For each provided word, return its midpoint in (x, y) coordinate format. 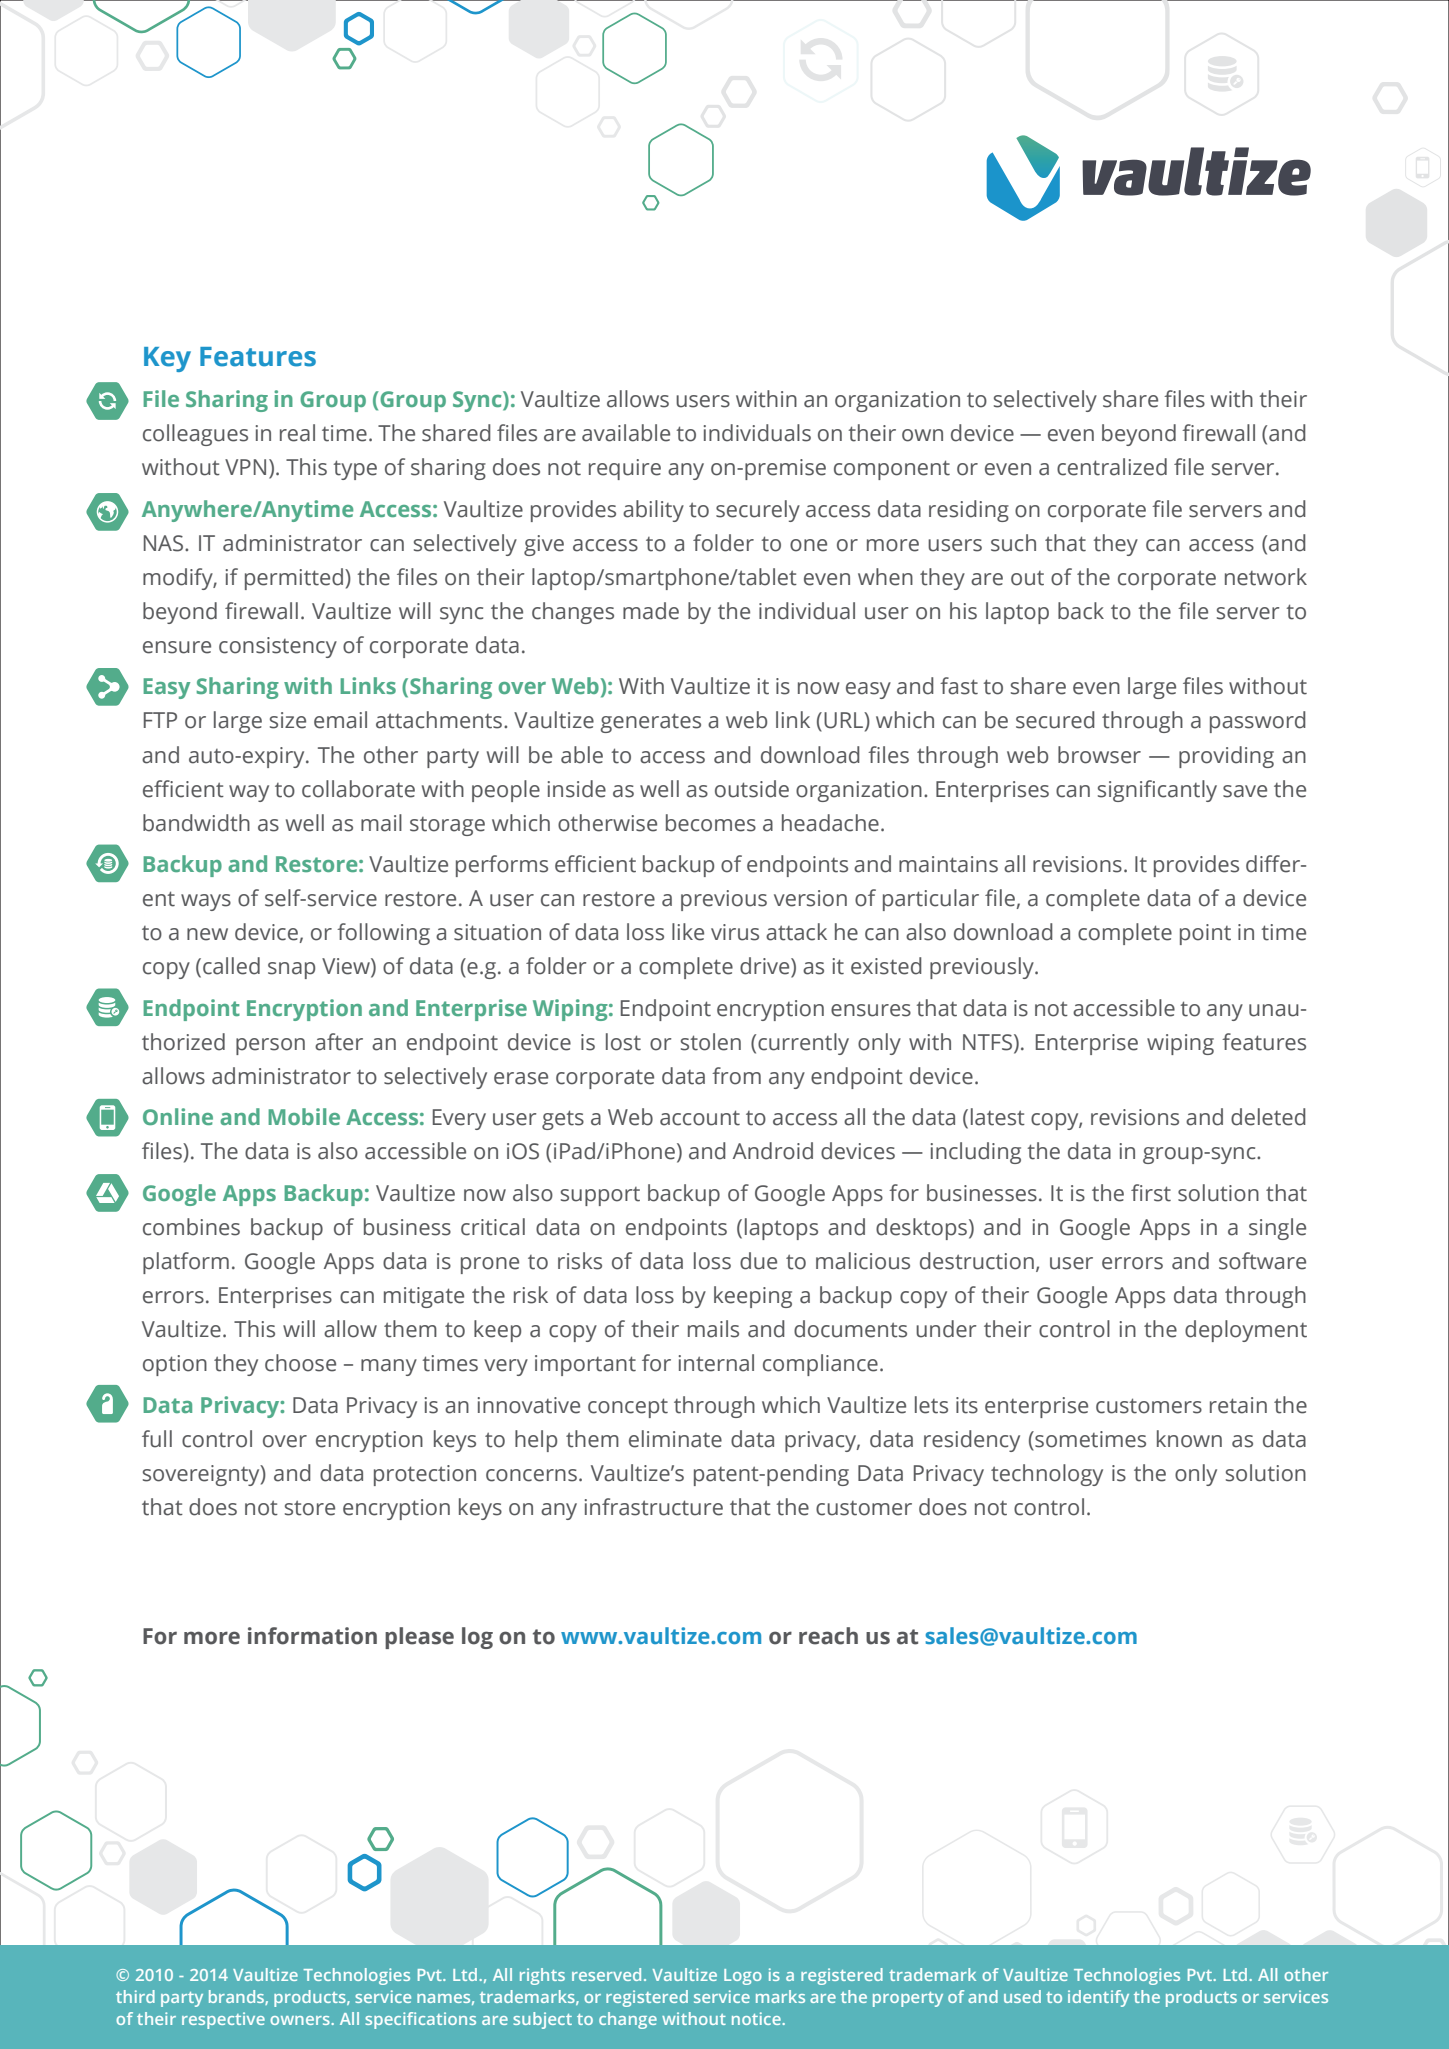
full (157, 1439)
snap (291, 970)
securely (758, 511)
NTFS (989, 1042)
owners (300, 2020)
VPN (245, 467)
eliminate (675, 1439)
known (1189, 1439)
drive (766, 967)
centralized (1112, 467)
